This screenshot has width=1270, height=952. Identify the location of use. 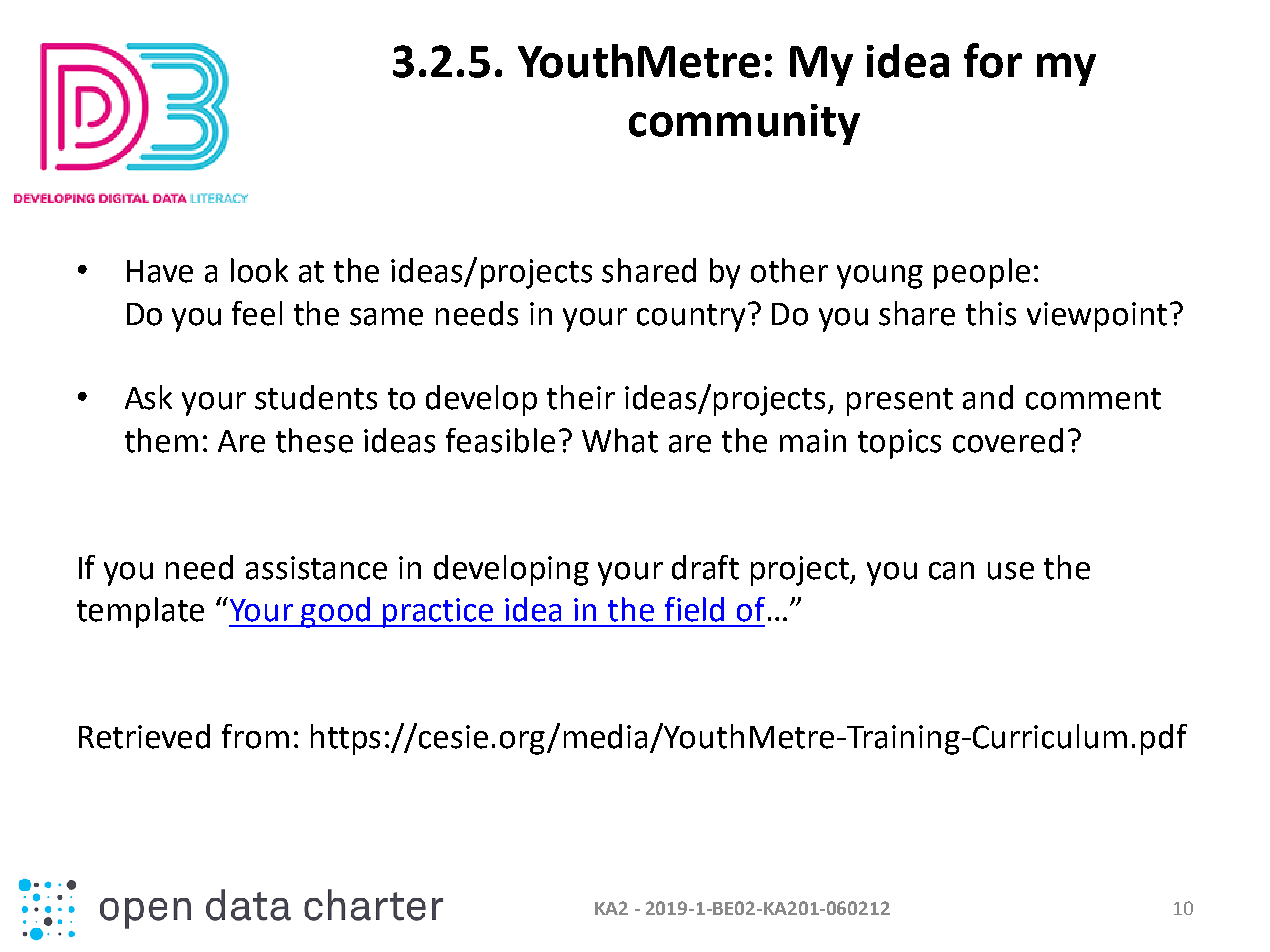
(1011, 571).
